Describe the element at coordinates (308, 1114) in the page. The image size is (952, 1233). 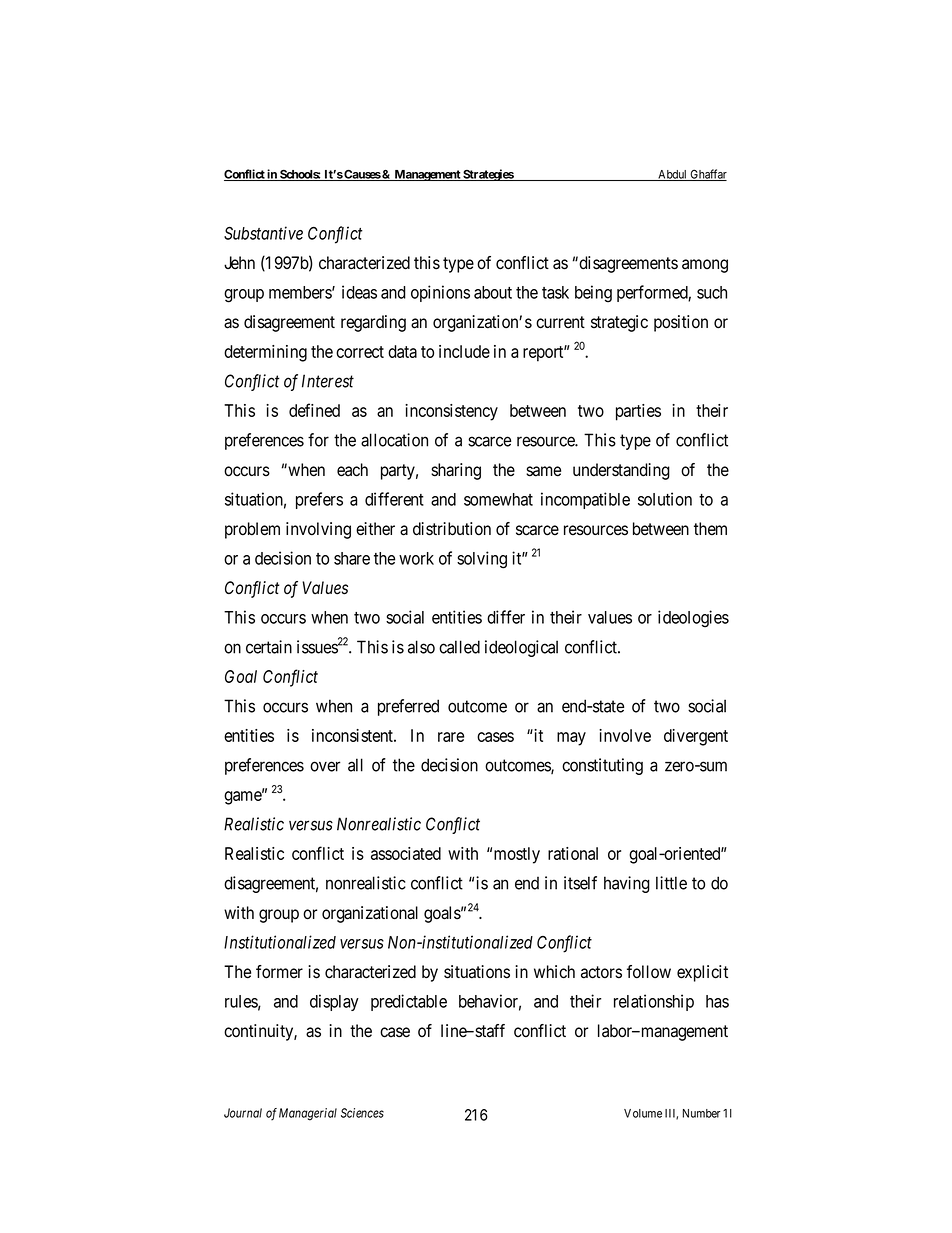
I see `Managerial` at that location.
